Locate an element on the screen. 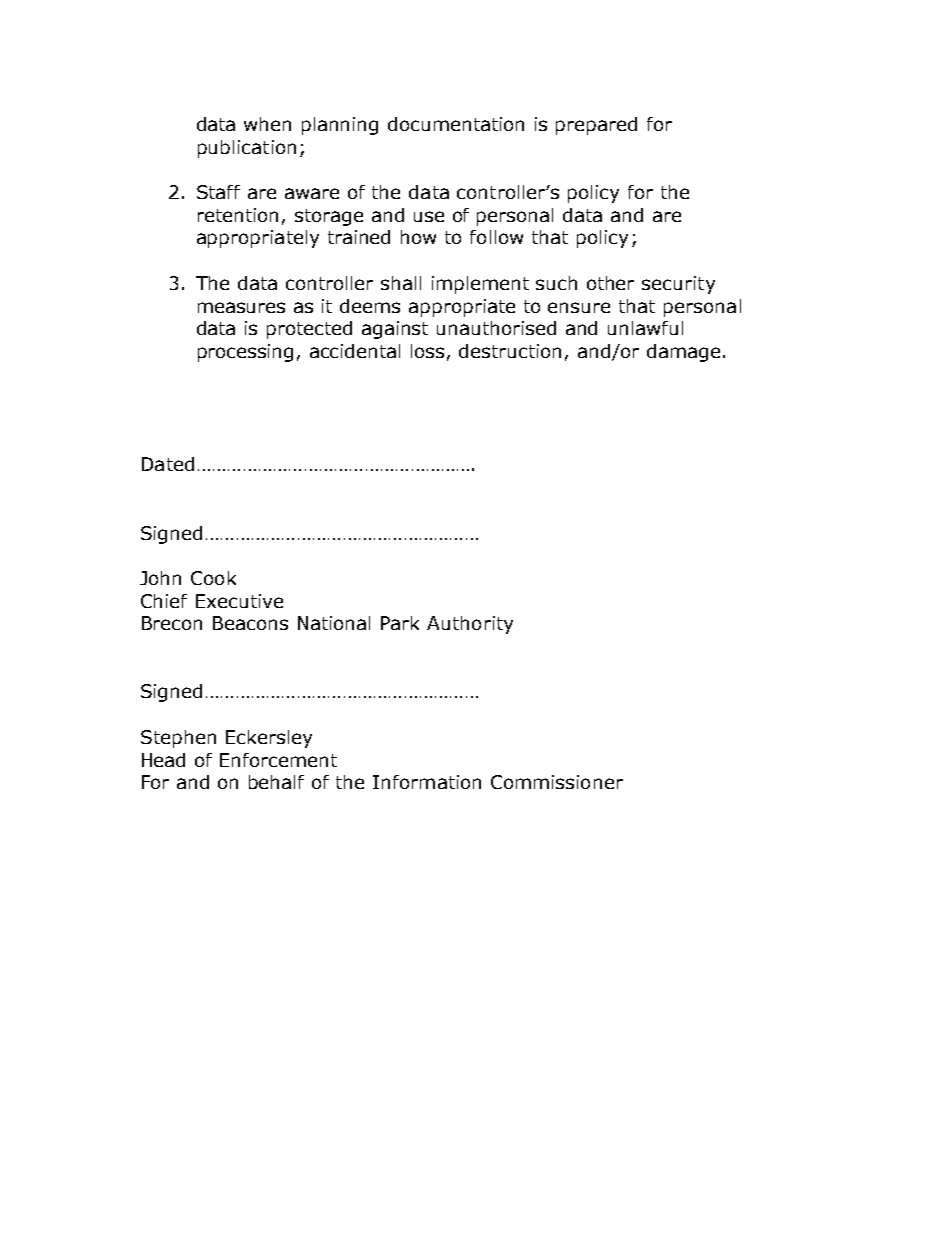 The height and width of the screenshot is (1233, 952). publication is located at coordinates (247, 149).
